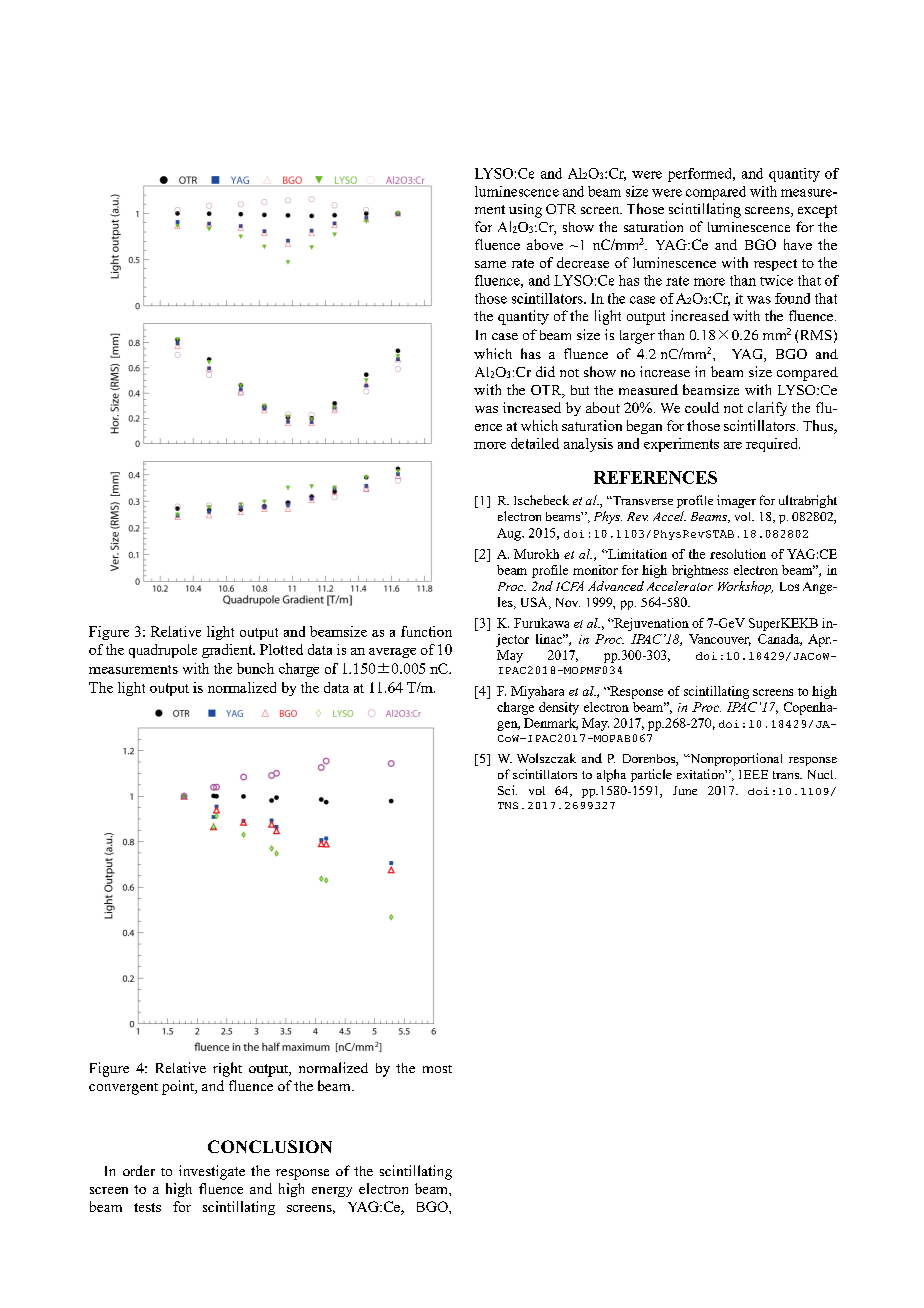 The width and height of the screenshot is (924, 1308). What do you see at coordinates (255, 668) in the screenshot?
I see `bunch` at bounding box center [255, 668].
